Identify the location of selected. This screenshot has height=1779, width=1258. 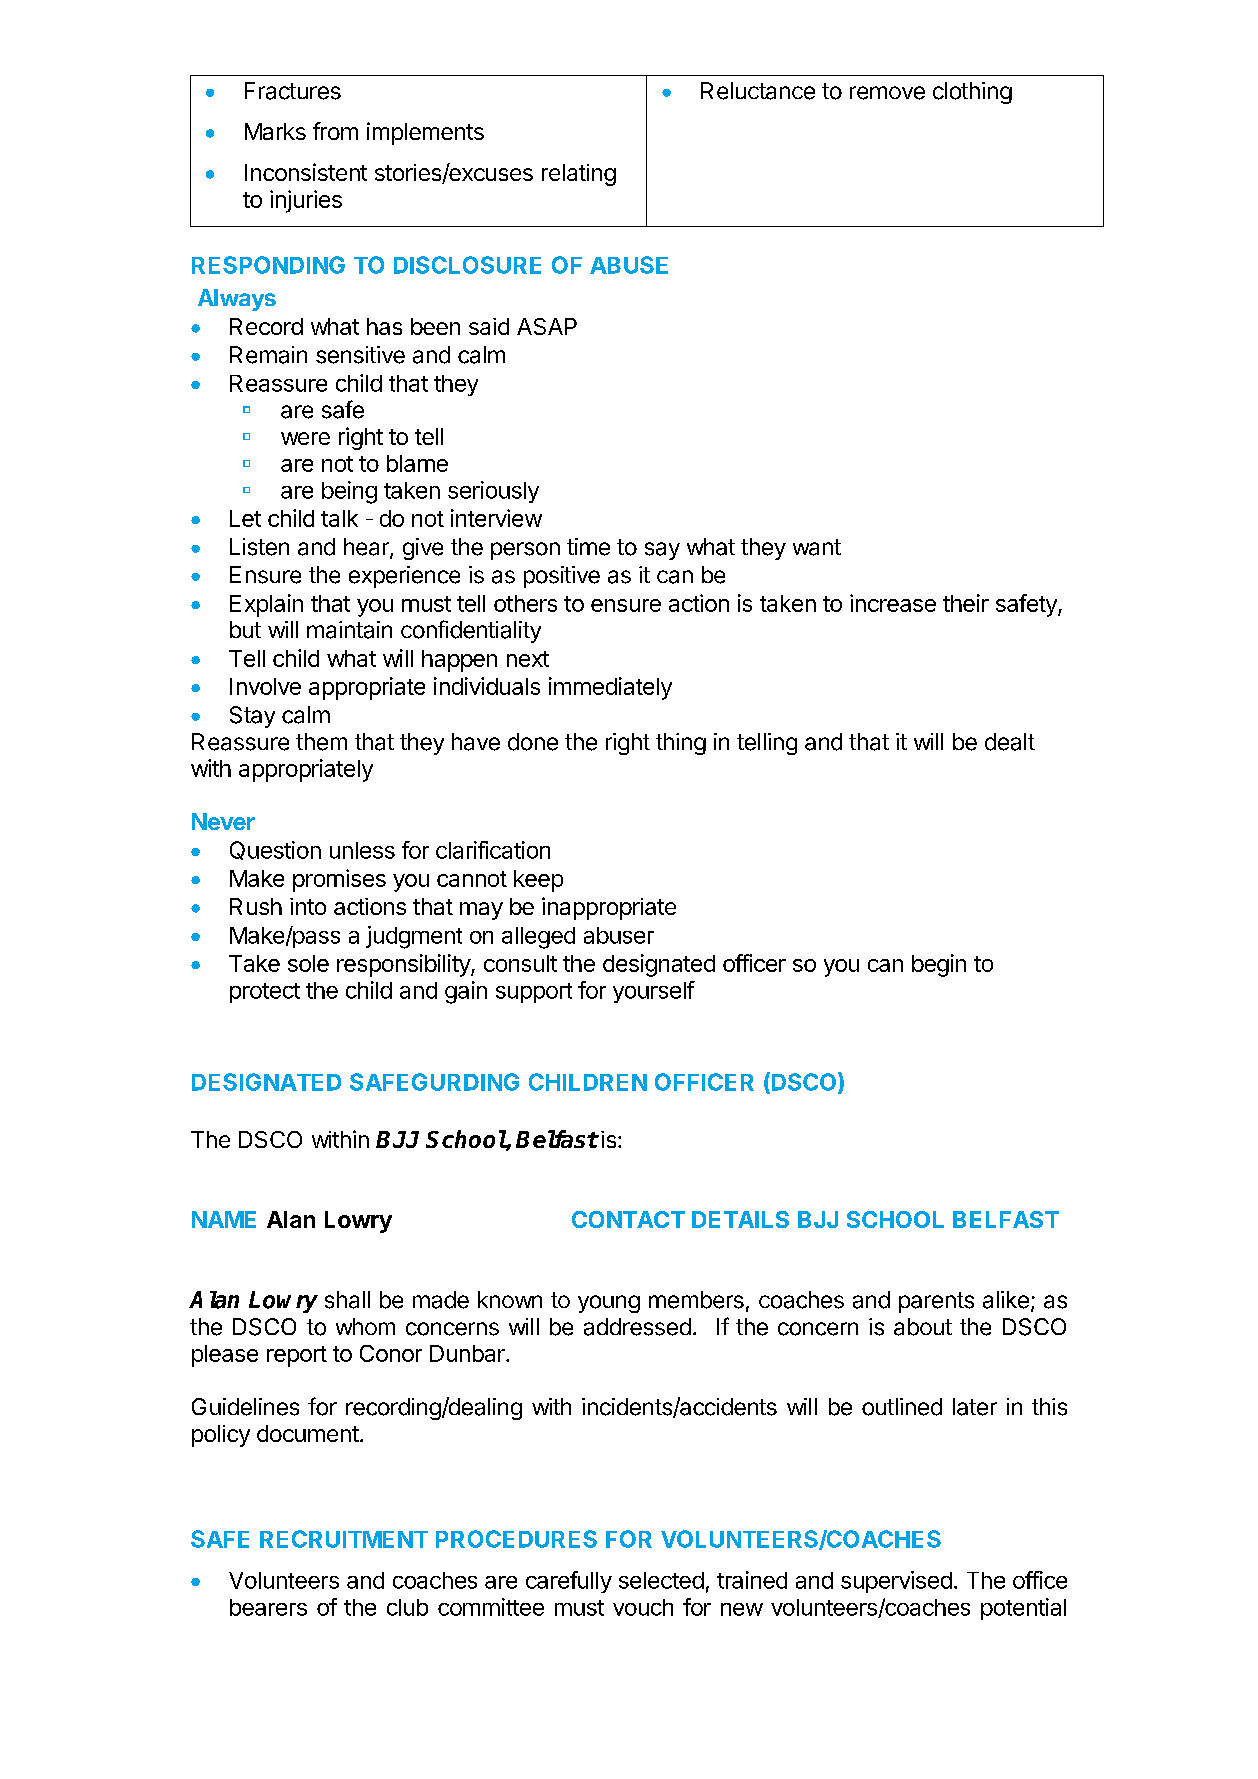
(661, 1580).
